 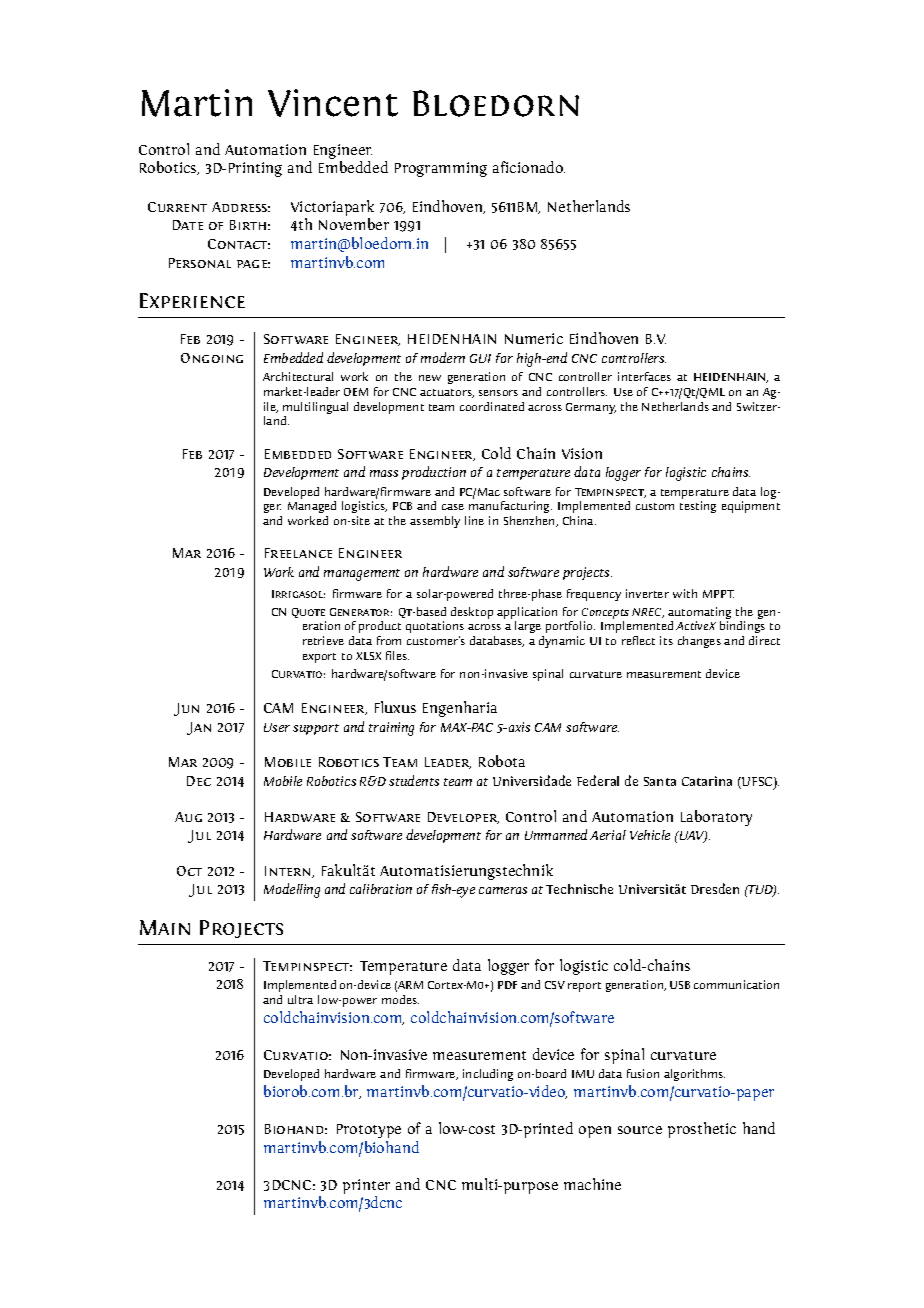 What do you see at coordinates (644, 376) in the image?
I see `interfaces` at bounding box center [644, 376].
